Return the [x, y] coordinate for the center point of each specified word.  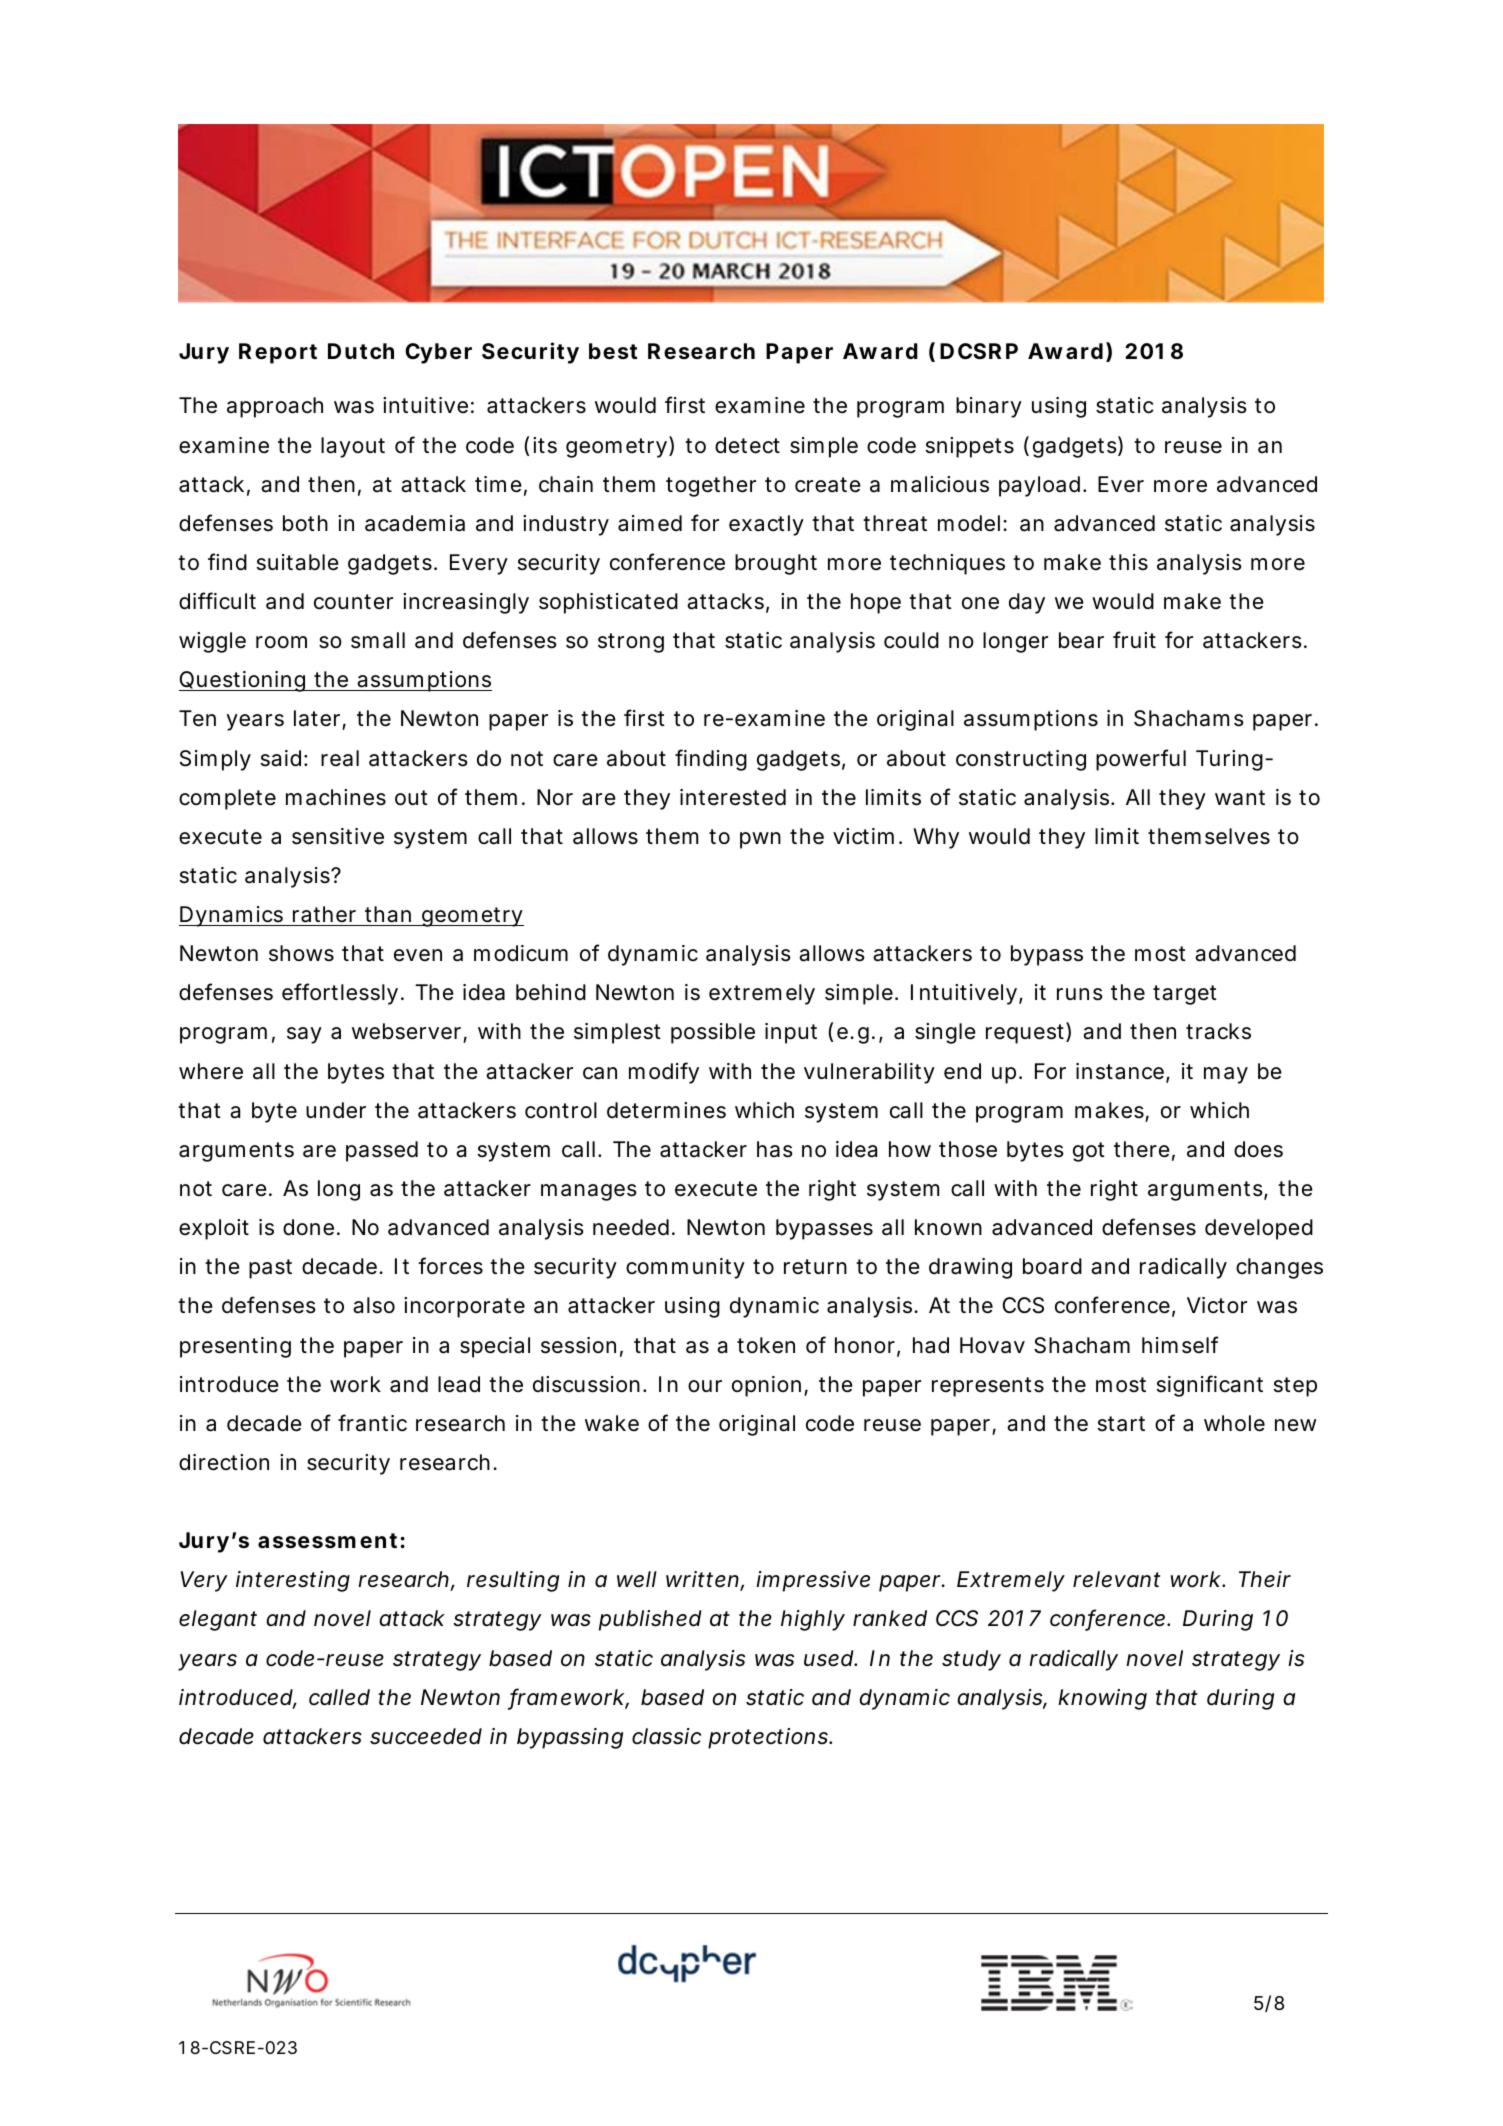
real [340, 758]
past [270, 1269]
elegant [218, 1620]
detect [747, 445]
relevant [1116, 1579]
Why [936, 838]
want [1240, 798]
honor [865, 1345]
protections [768, 1738]
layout [353, 447]
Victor [1217, 1305]
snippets [970, 447]
